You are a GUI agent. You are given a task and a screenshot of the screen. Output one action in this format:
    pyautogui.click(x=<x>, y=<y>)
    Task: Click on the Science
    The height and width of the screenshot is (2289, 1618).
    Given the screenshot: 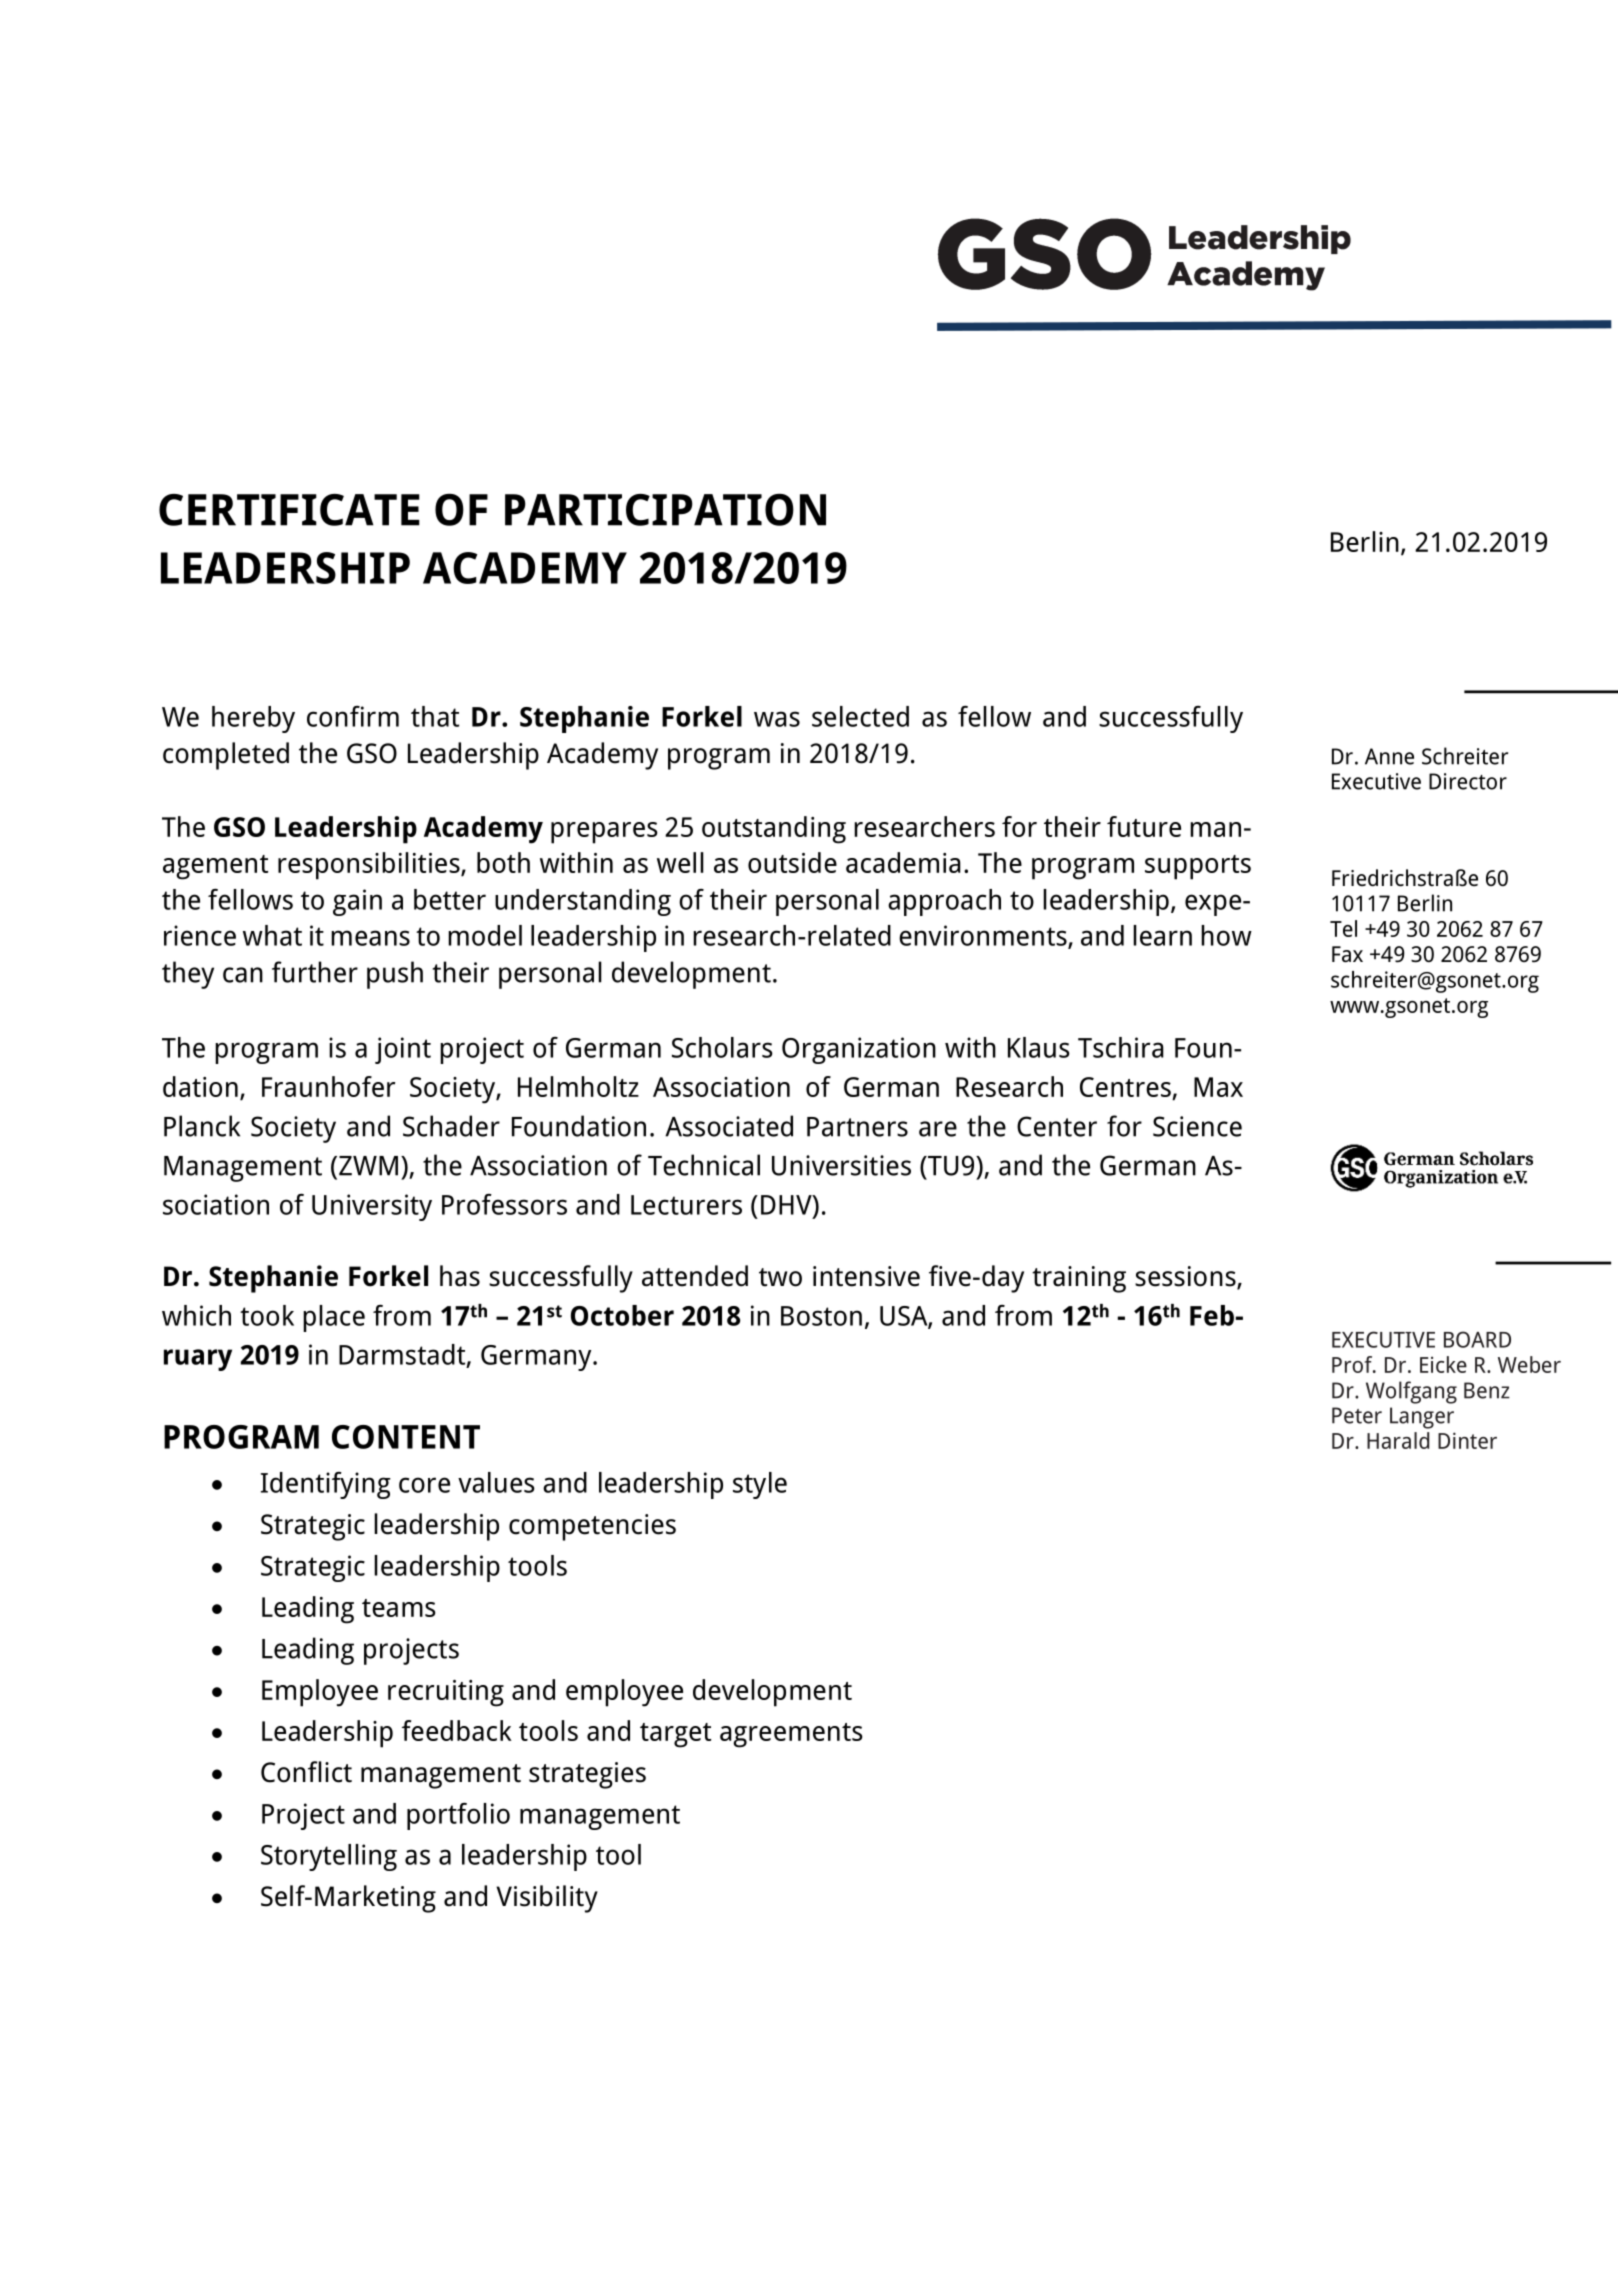 What is the action you would take?
    pyautogui.click(x=1197, y=1126)
